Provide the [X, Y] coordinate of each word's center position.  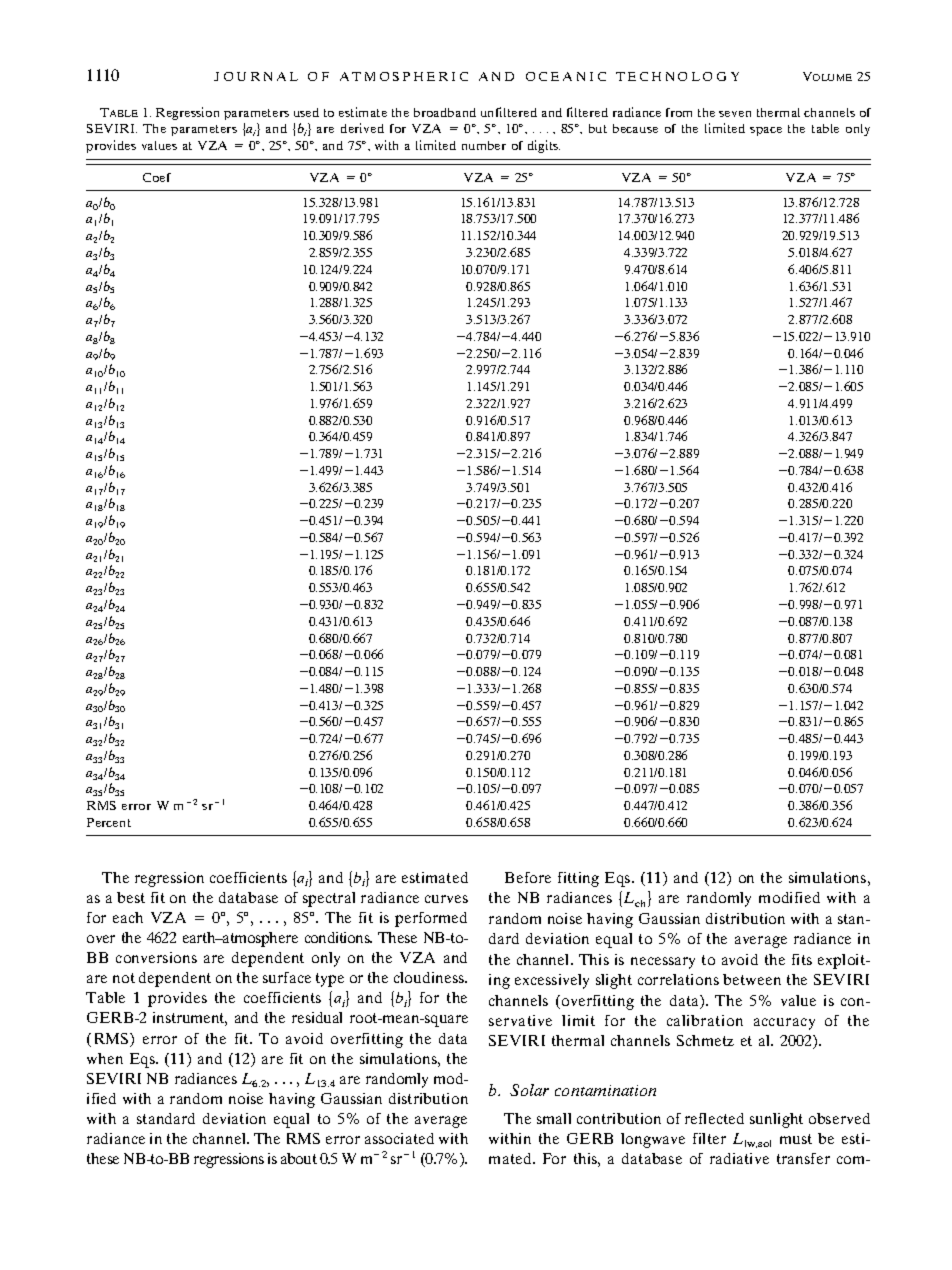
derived [362, 128]
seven [735, 114]
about [299, 1158]
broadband [445, 112]
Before [528, 877]
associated [399, 1138]
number [484, 145]
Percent [109, 822]
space [766, 131]
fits [802, 959]
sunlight [776, 1120]
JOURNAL [256, 76]
